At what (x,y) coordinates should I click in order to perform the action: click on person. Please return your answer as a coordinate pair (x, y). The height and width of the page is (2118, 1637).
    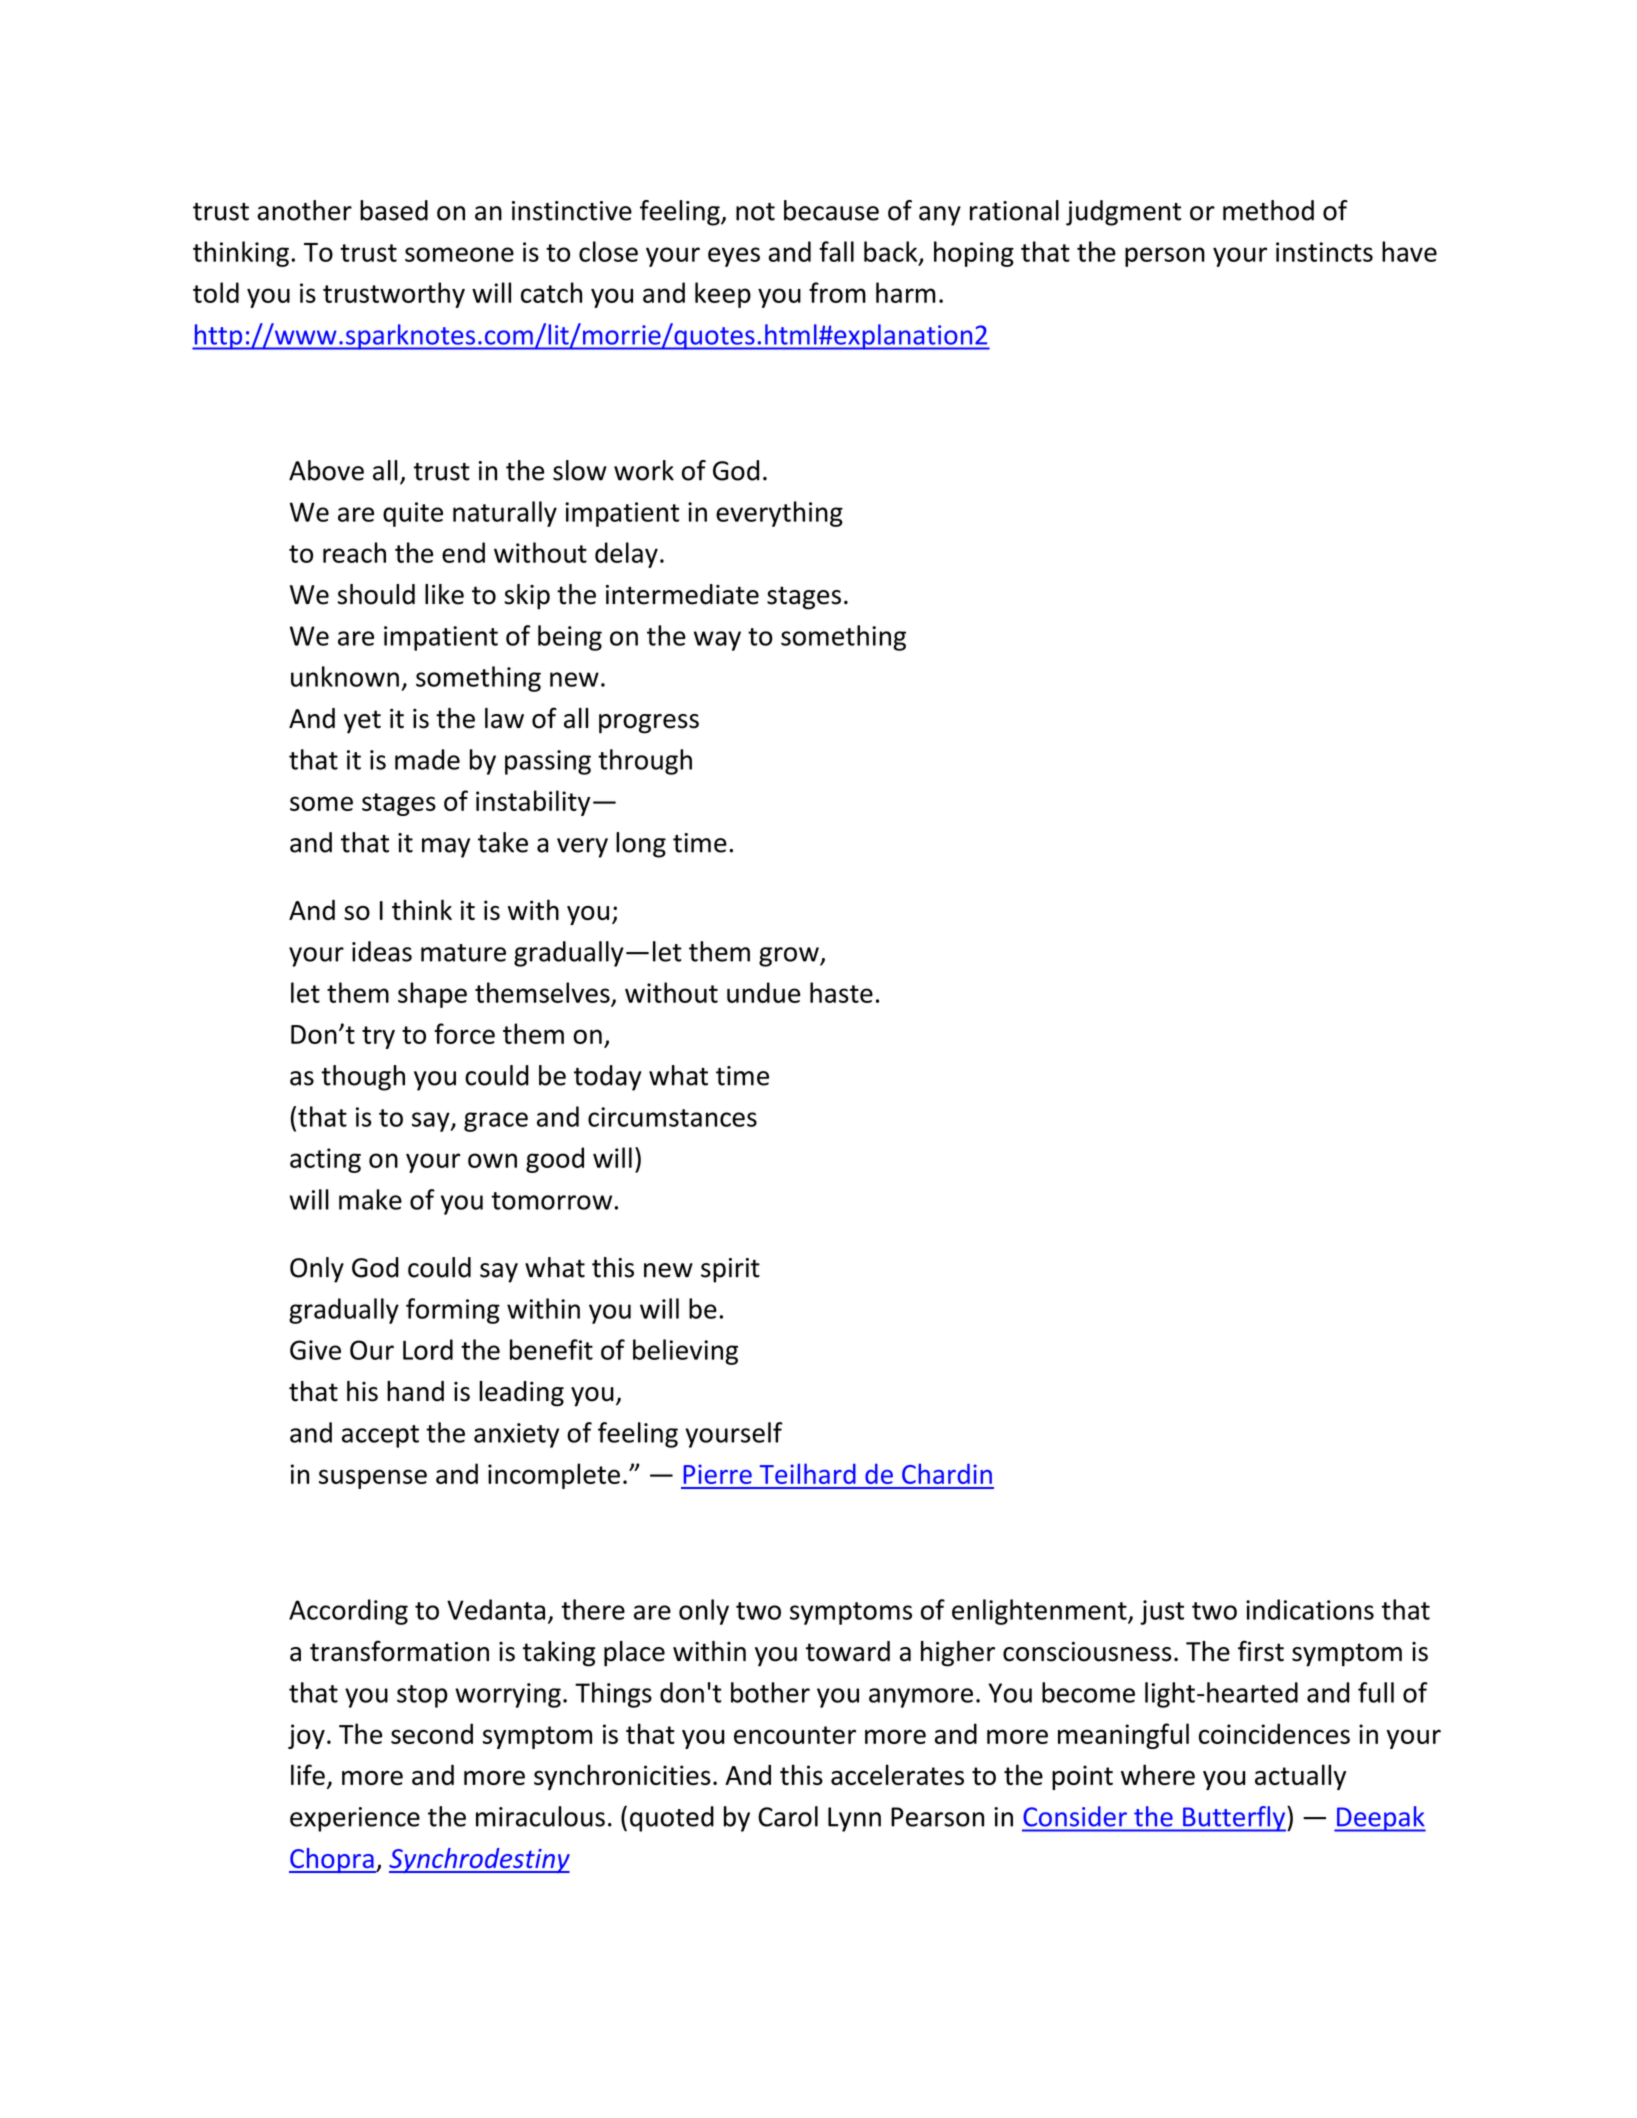
    Looking at the image, I should click on (1165, 257).
